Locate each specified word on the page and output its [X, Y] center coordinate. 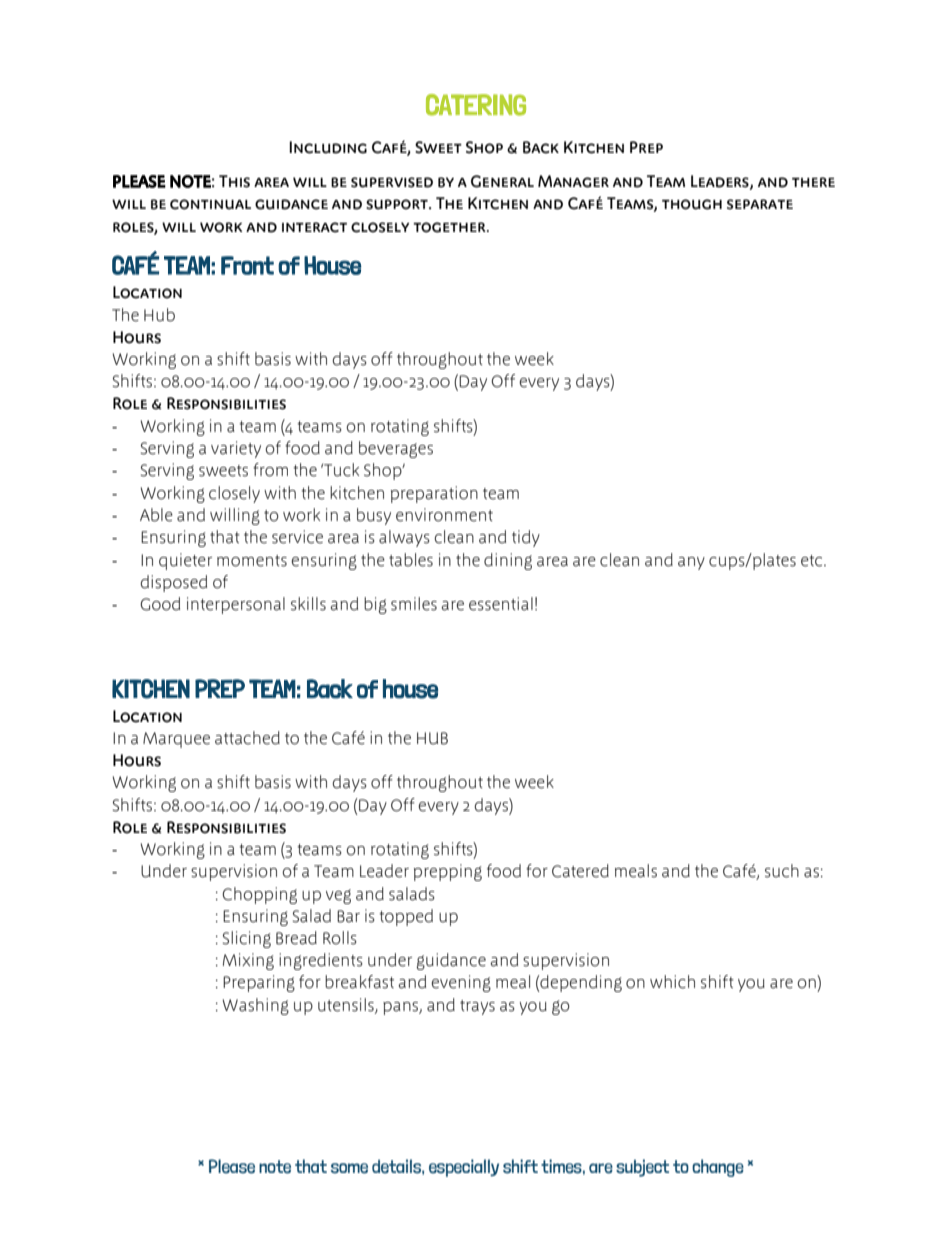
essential [501, 604]
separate [760, 204]
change [718, 1168]
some [349, 1168]
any [691, 563]
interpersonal [236, 605]
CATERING [476, 105]
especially [464, 1168]
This [234, 181]
